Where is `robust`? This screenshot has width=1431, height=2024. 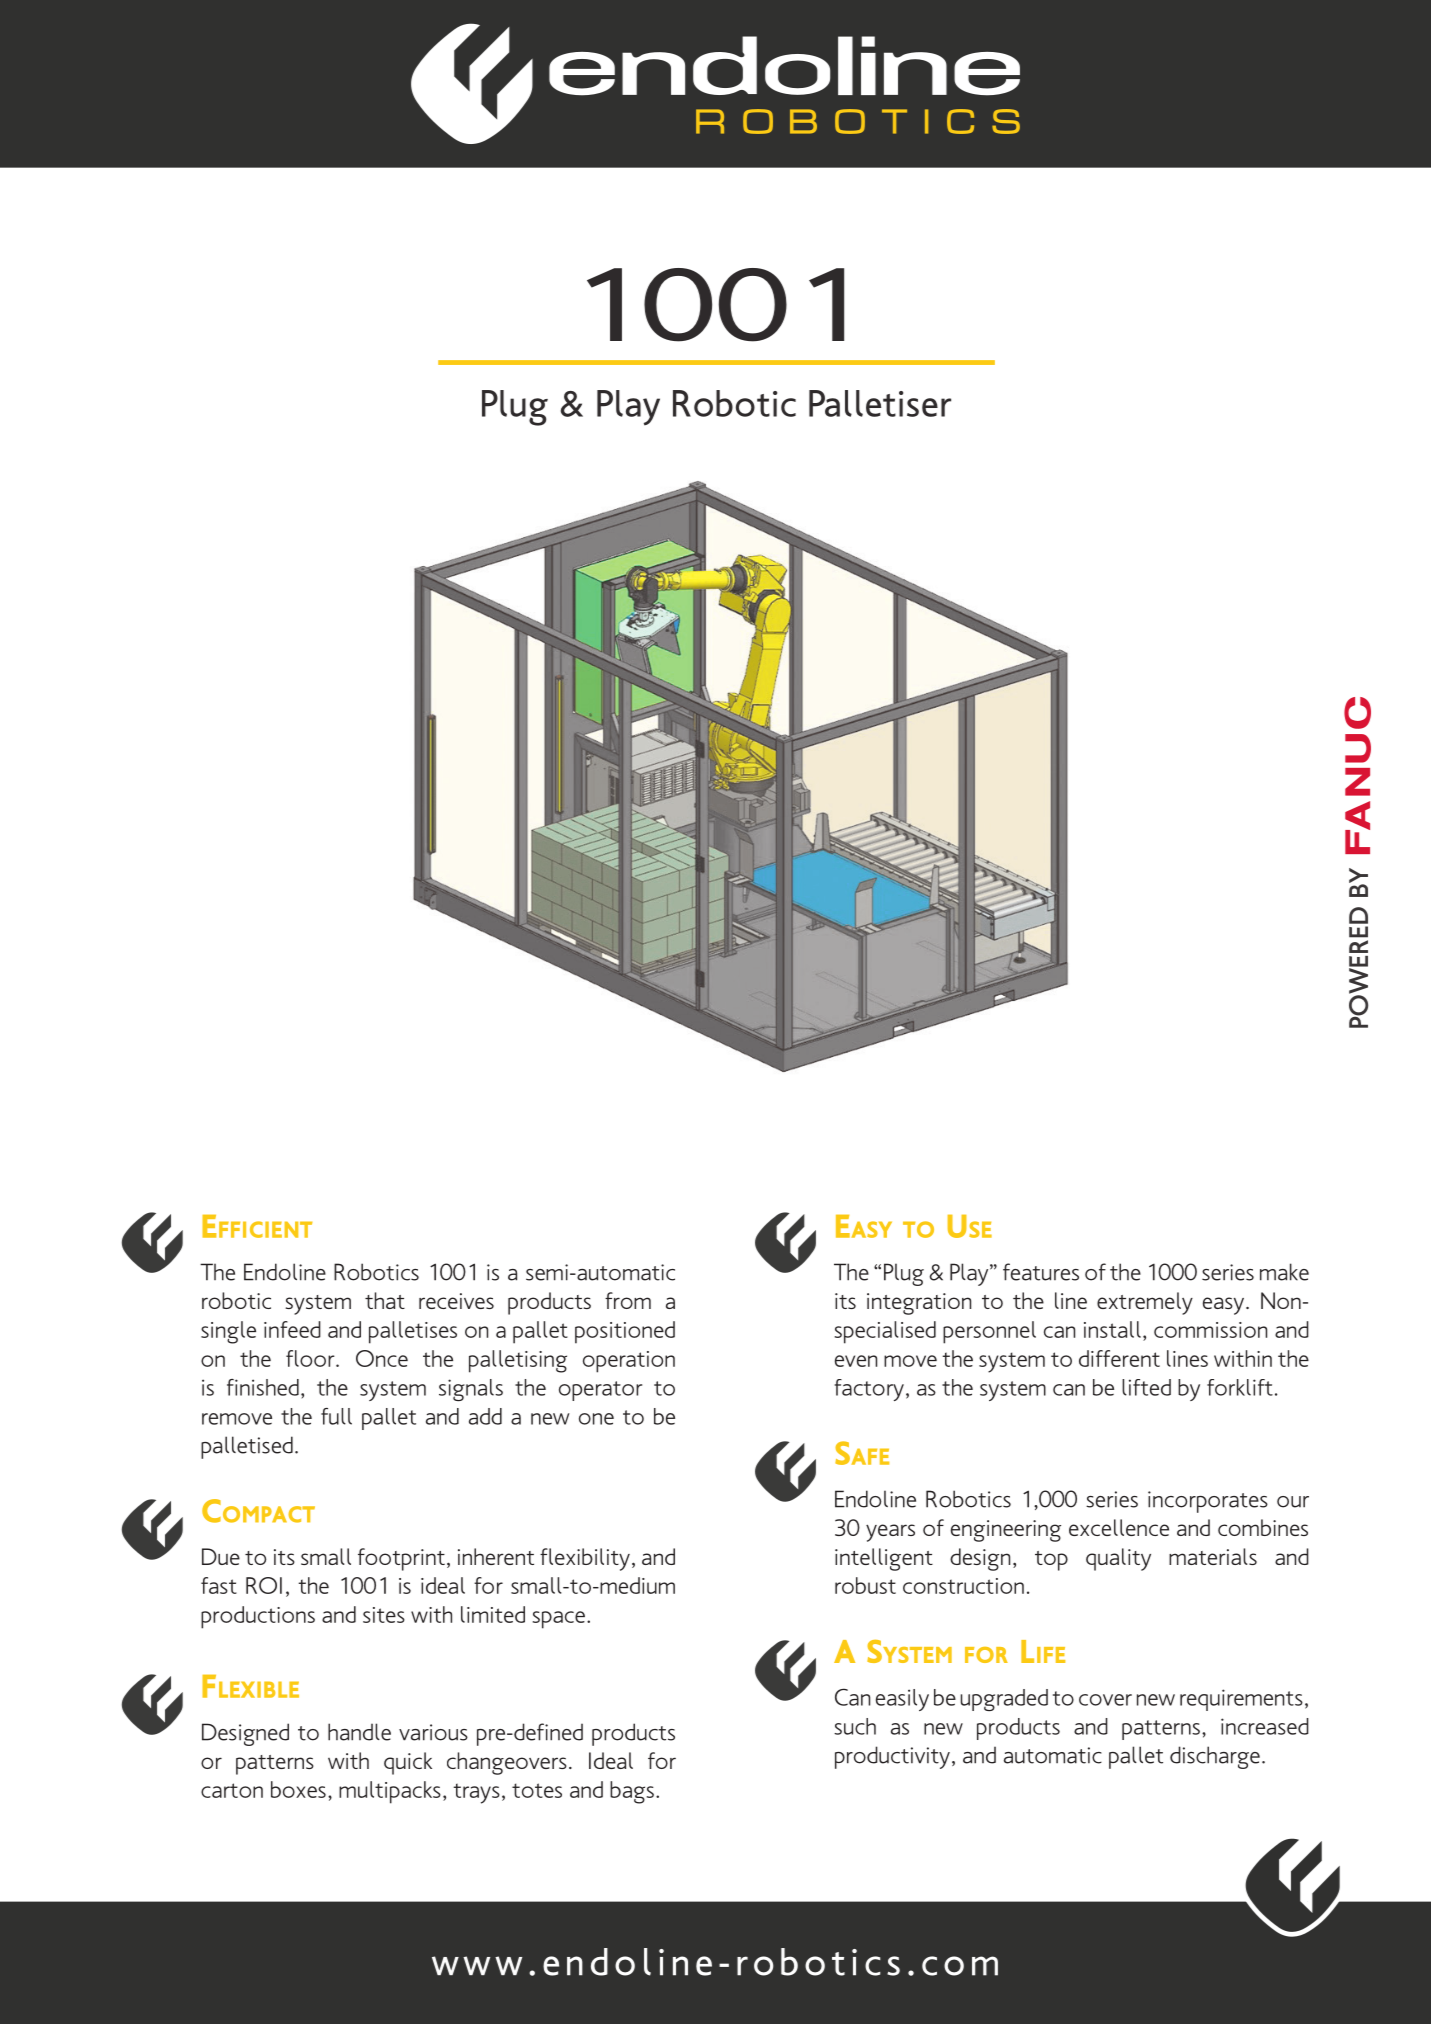 robust is located at coordinates (865, 1585).
